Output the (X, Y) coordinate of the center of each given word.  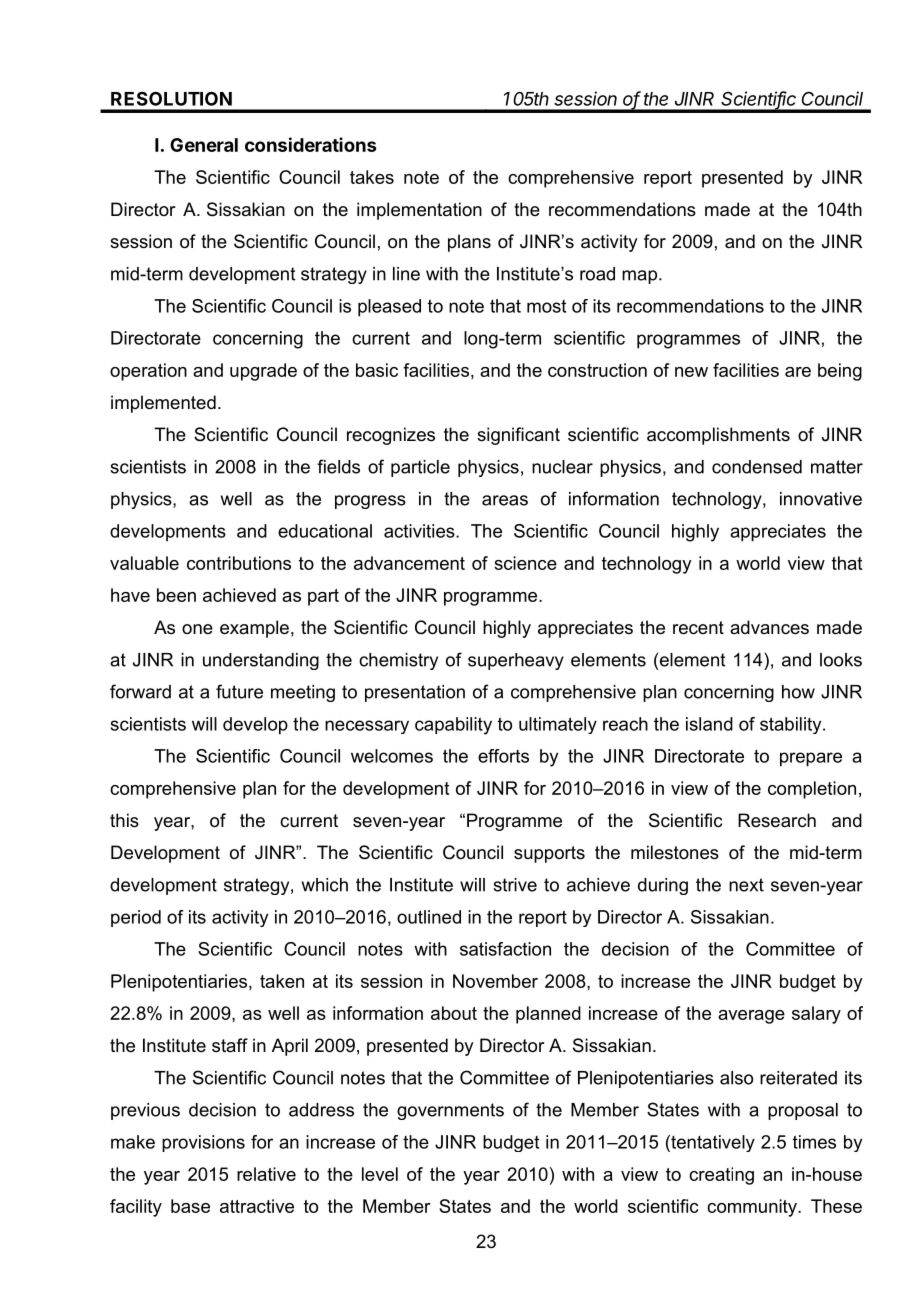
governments (450, 1111)
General (204, 145)
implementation (419, 211)
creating (721, 1176)
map (641, 277)
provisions (203, 1143)
